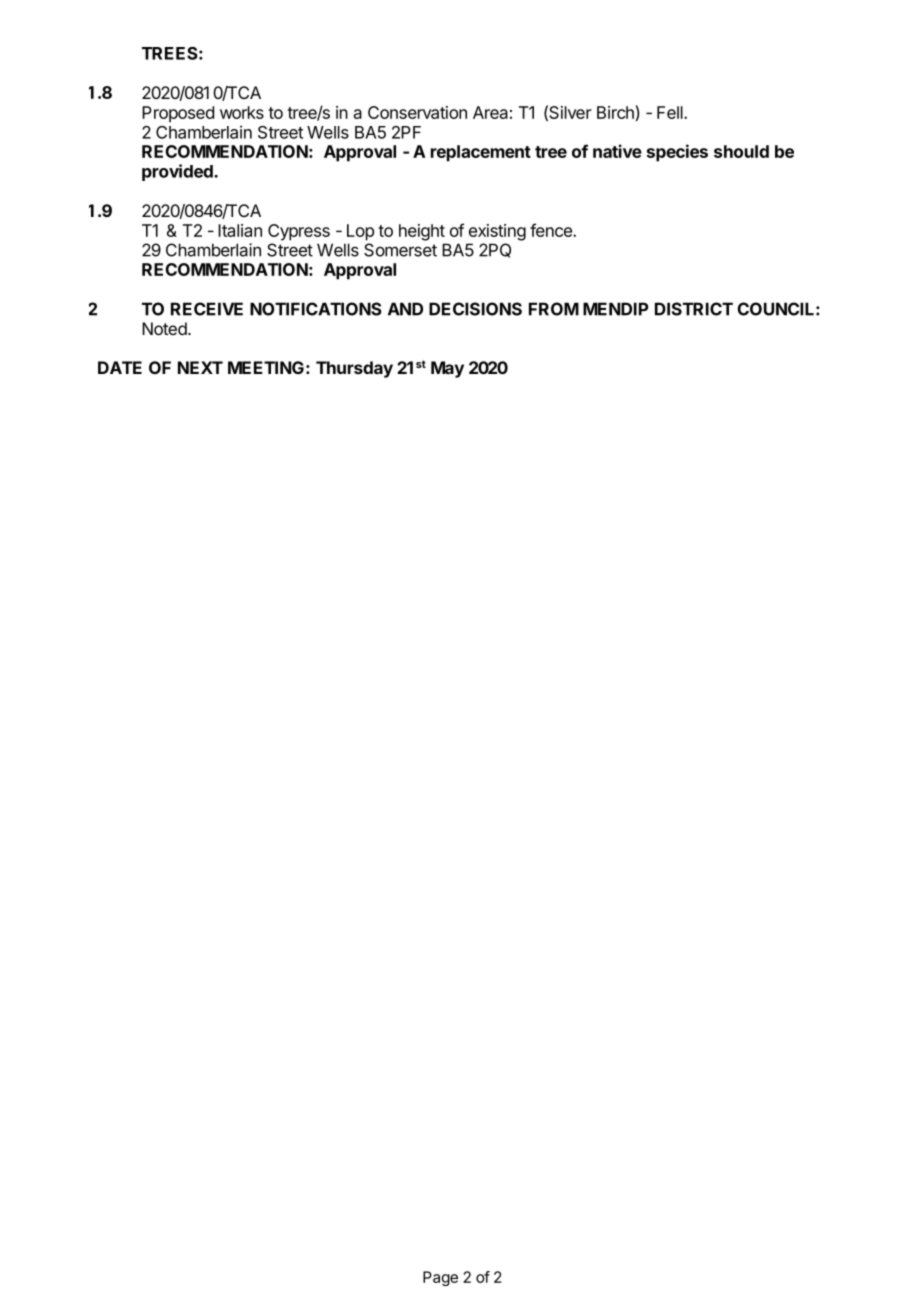 The image size is (924, 1308). Describe the element at coordinates (200, 367) in the page. I see `NEXT` at that location.
